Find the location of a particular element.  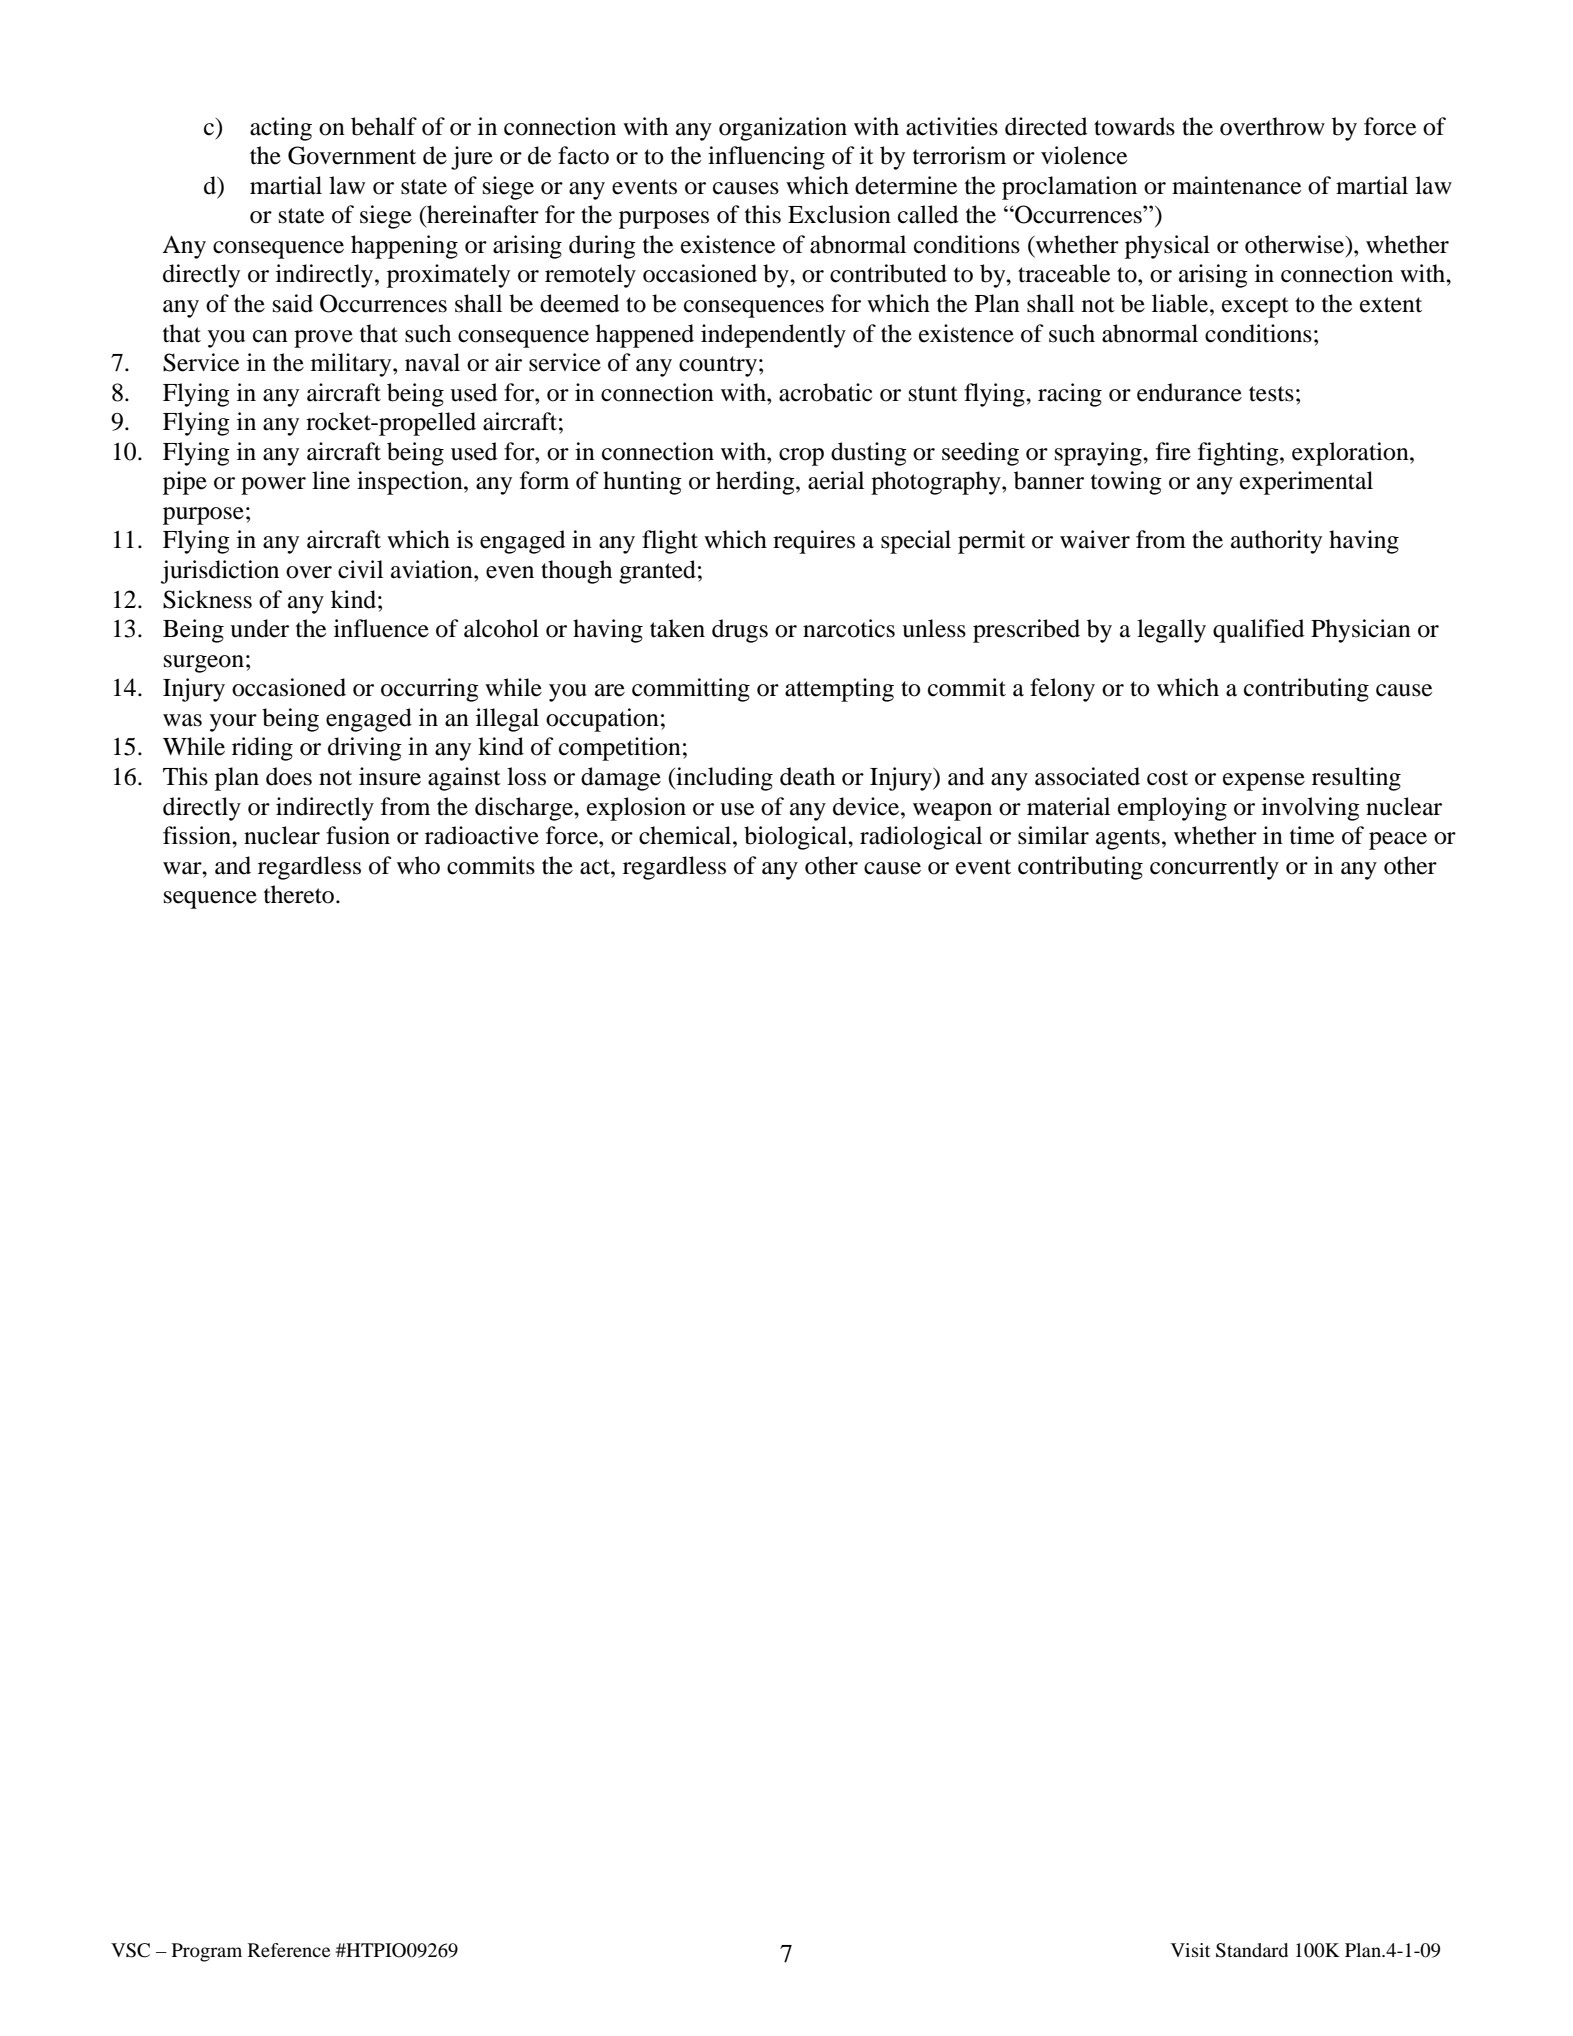

influencing is located at coordinates (766, 158).
